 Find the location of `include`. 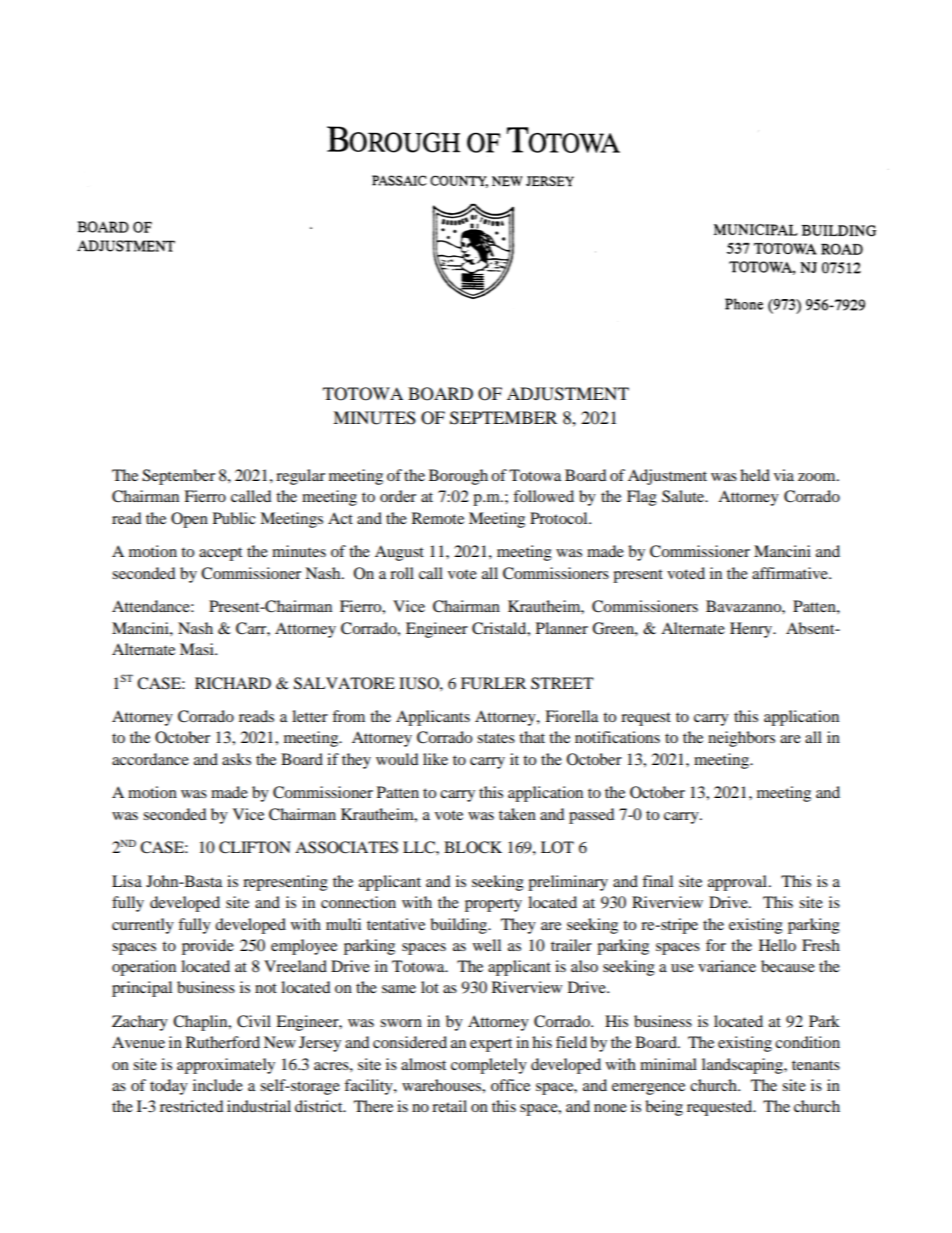

include is located at coordinates (218, 1085).
